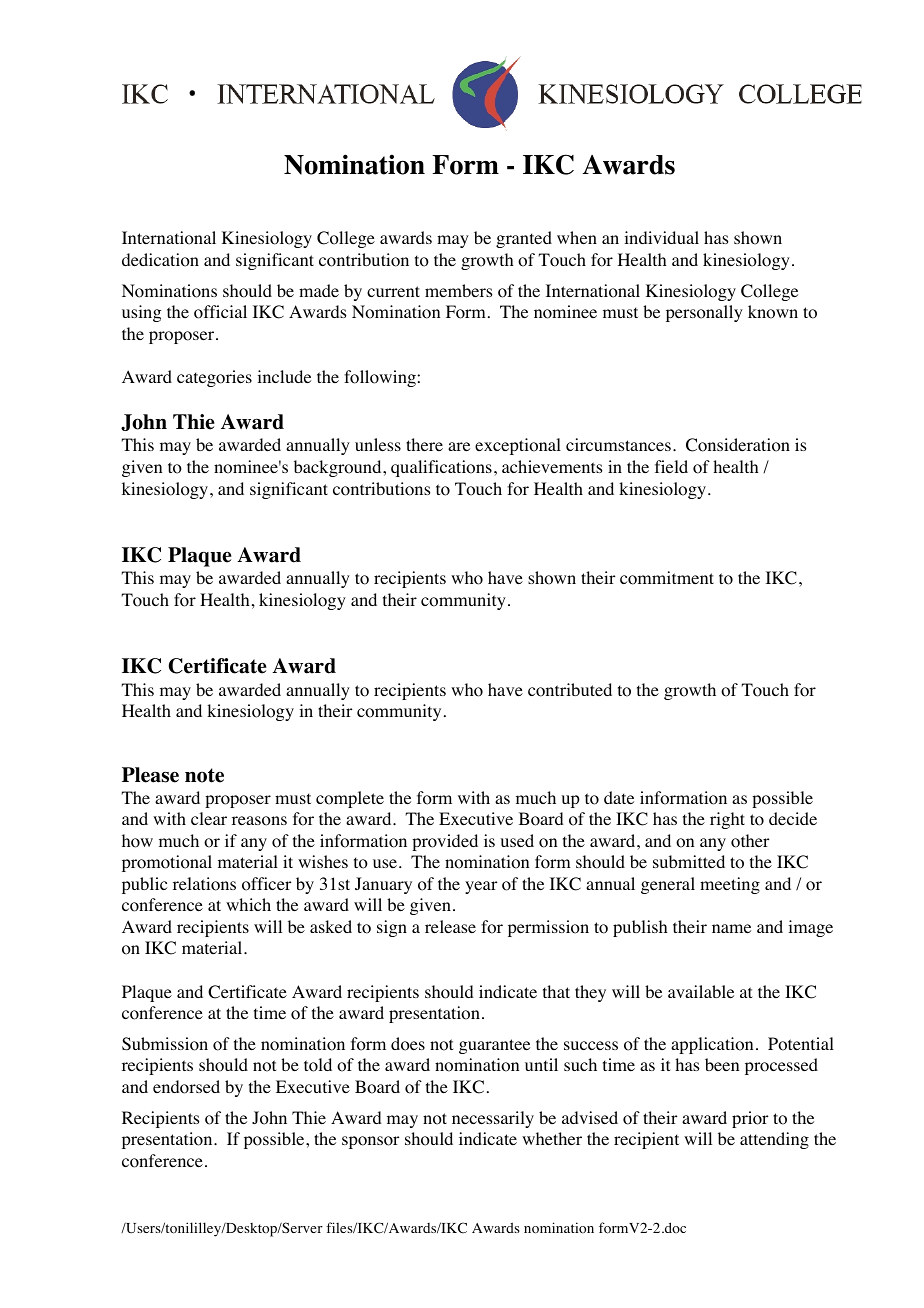 This document has width=924, height=1308. Describe the element at coordinates (481, 887) in the document. I see `year` at that location.
